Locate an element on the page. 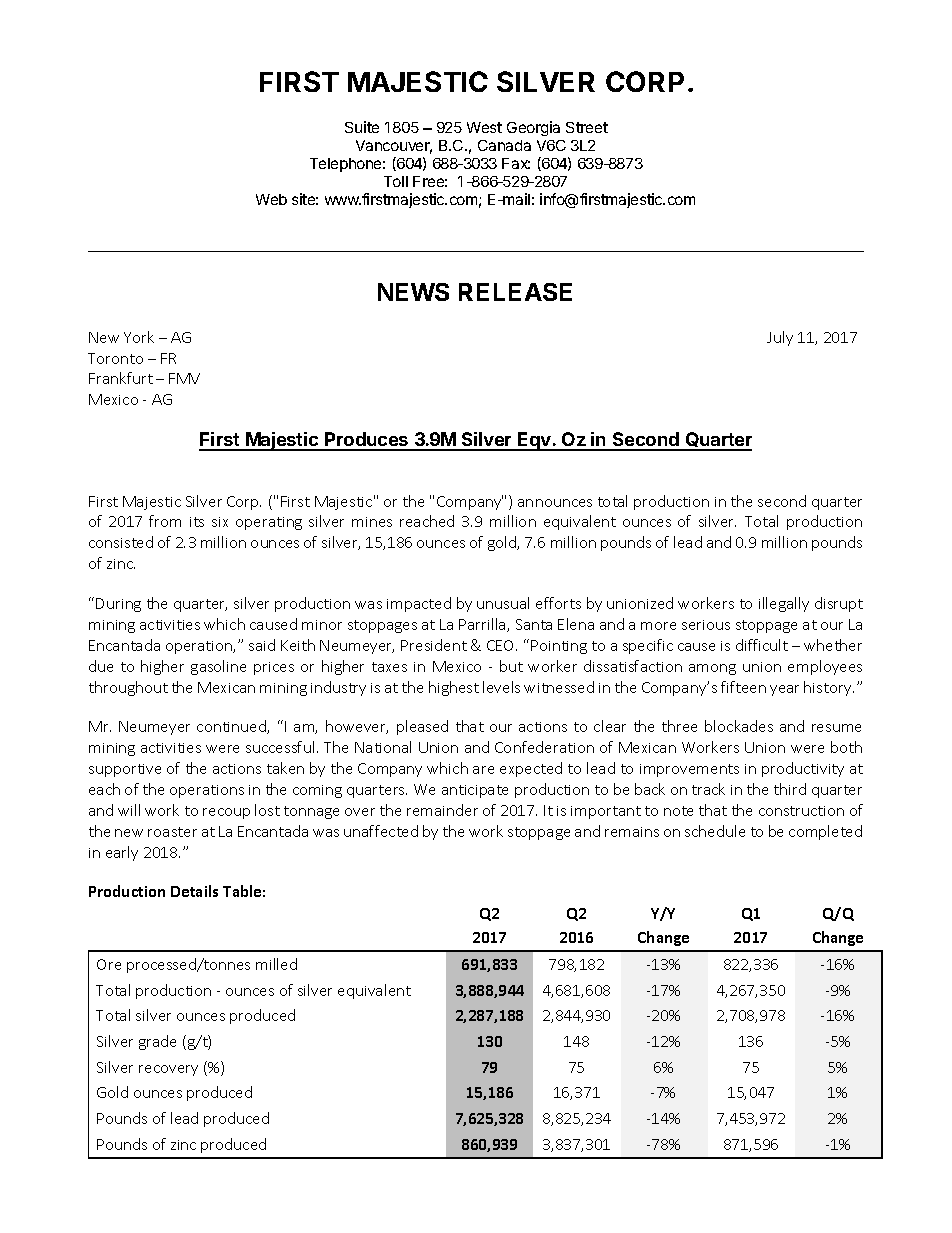  recoup is located at coordinates (226, 813).
